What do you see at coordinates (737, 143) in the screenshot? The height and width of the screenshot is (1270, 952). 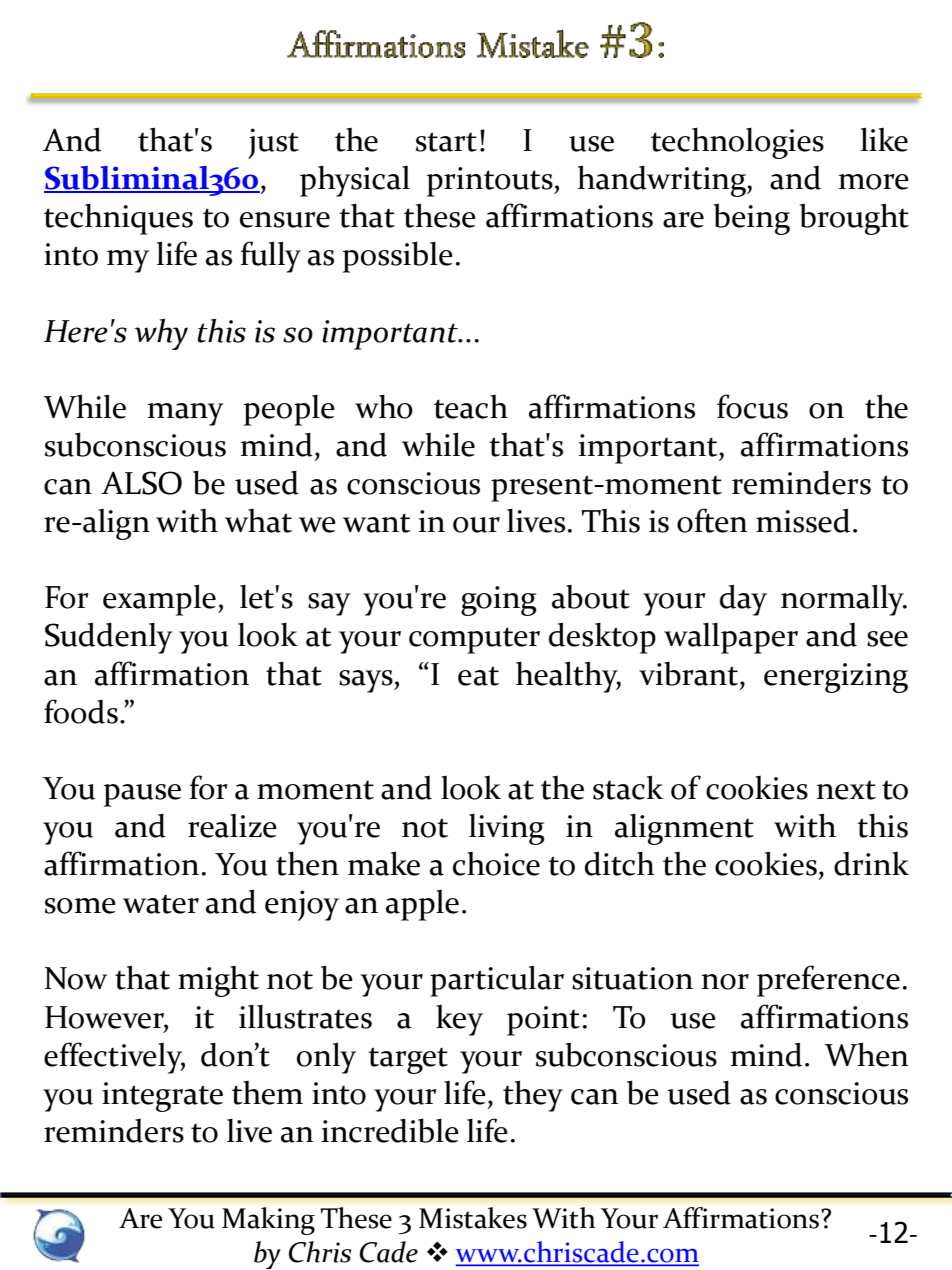 I see `technologies` at bounding box center [737, 143].
